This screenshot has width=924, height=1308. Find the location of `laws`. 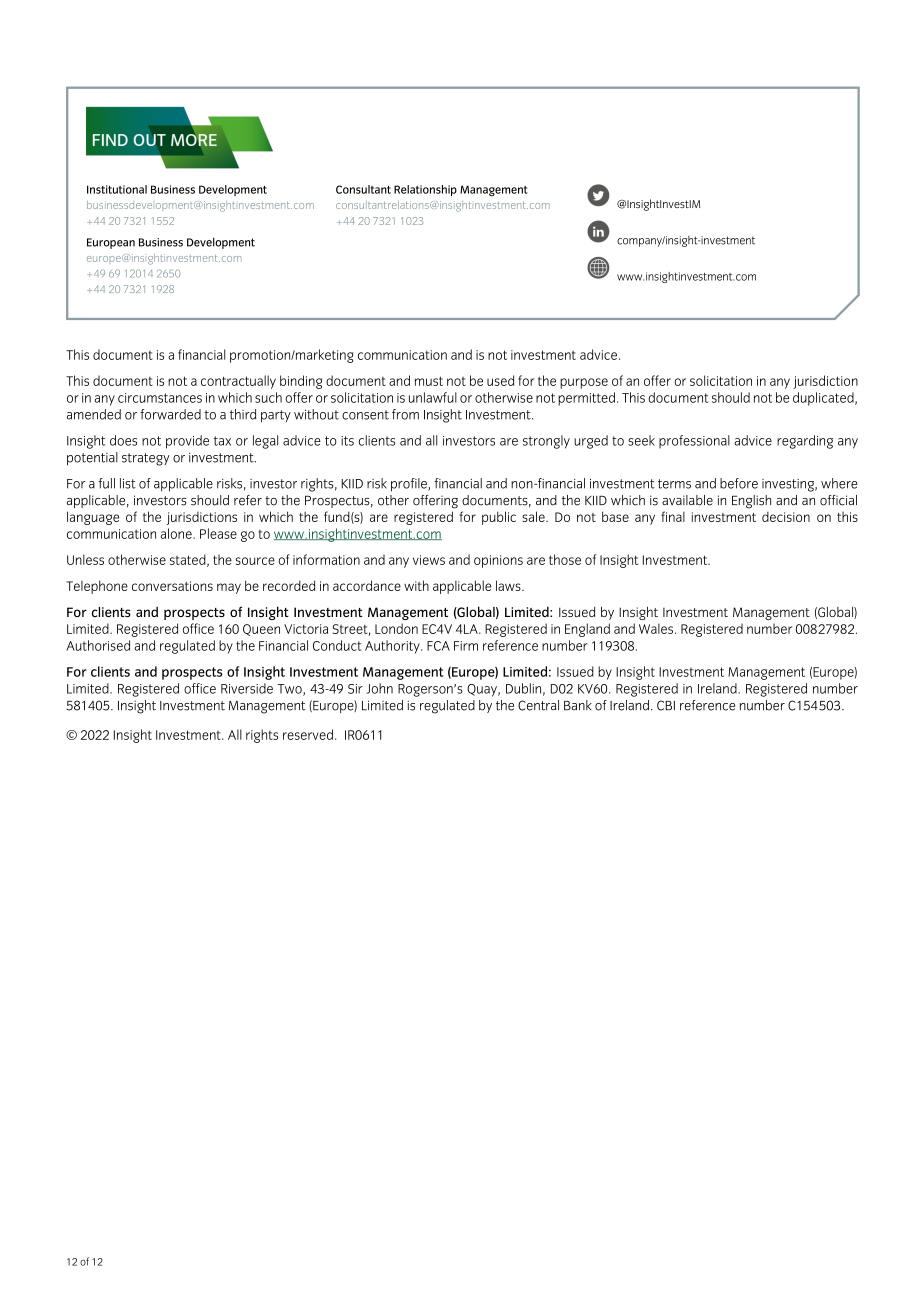

laws is located at coordinates (509, 585).
